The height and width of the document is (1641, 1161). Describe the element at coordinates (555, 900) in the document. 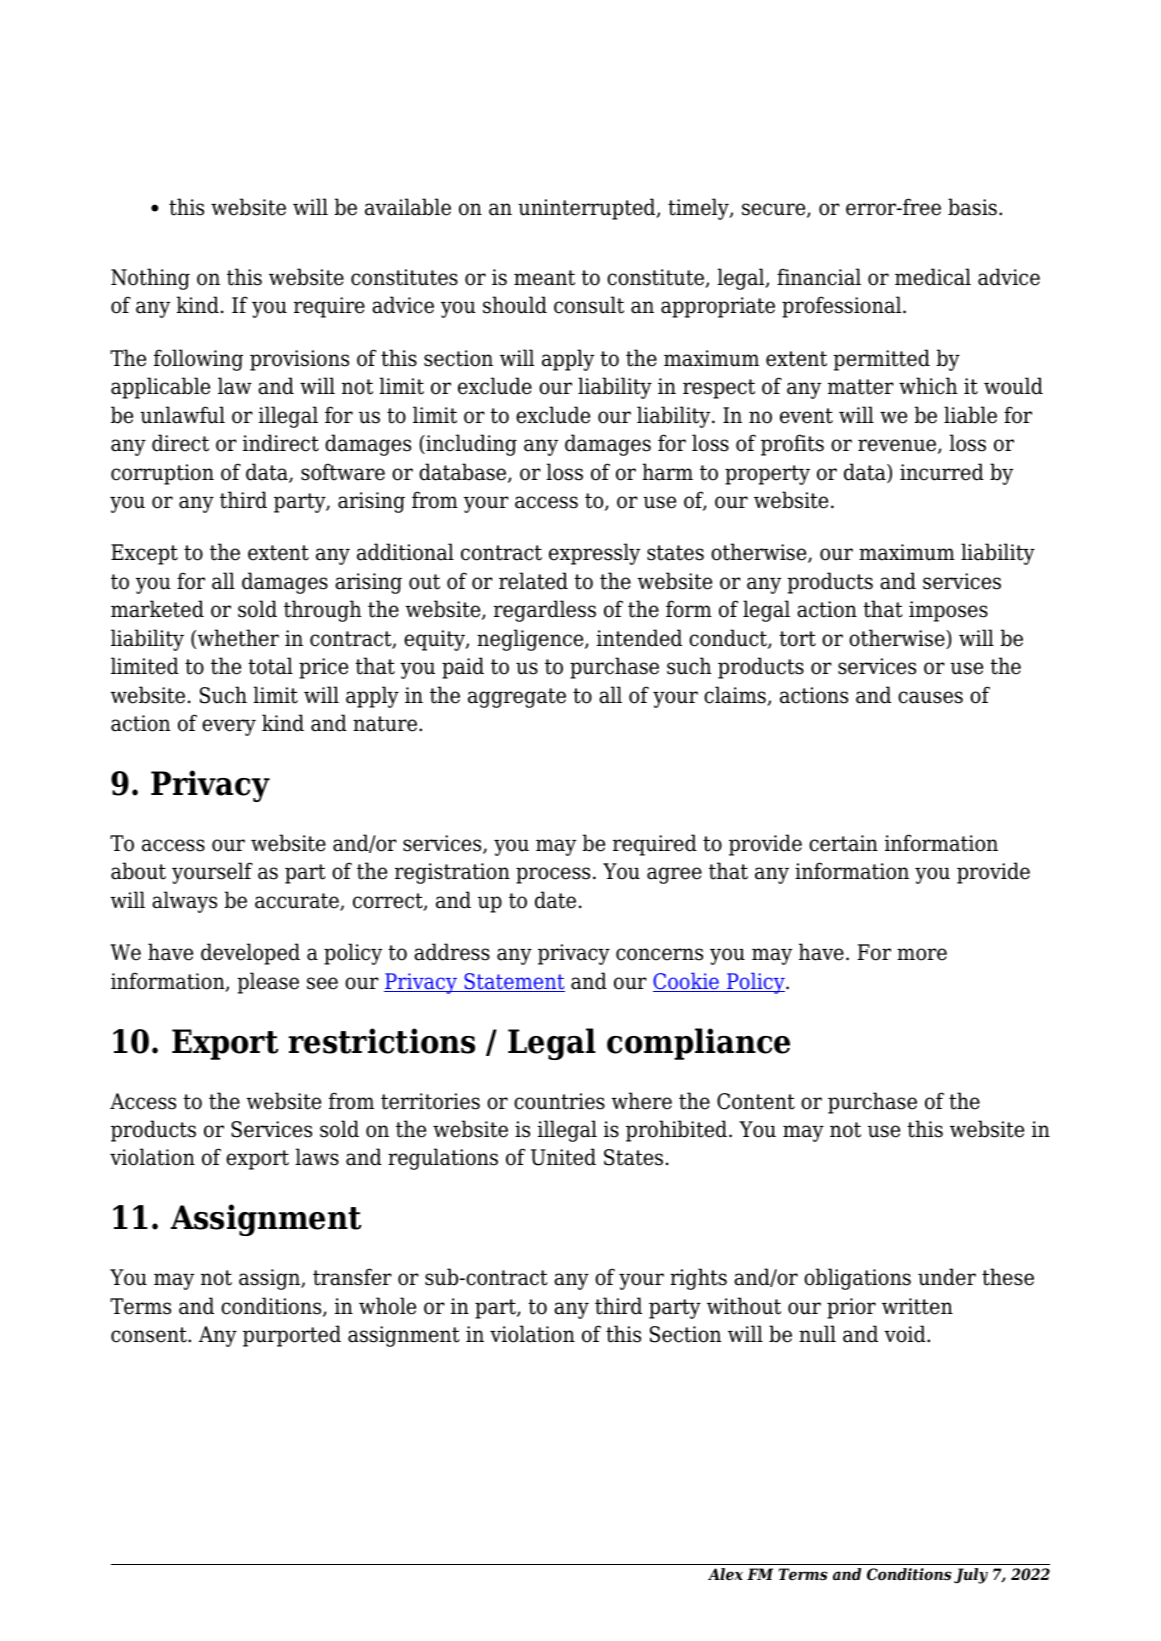

I see `date` at that location.
